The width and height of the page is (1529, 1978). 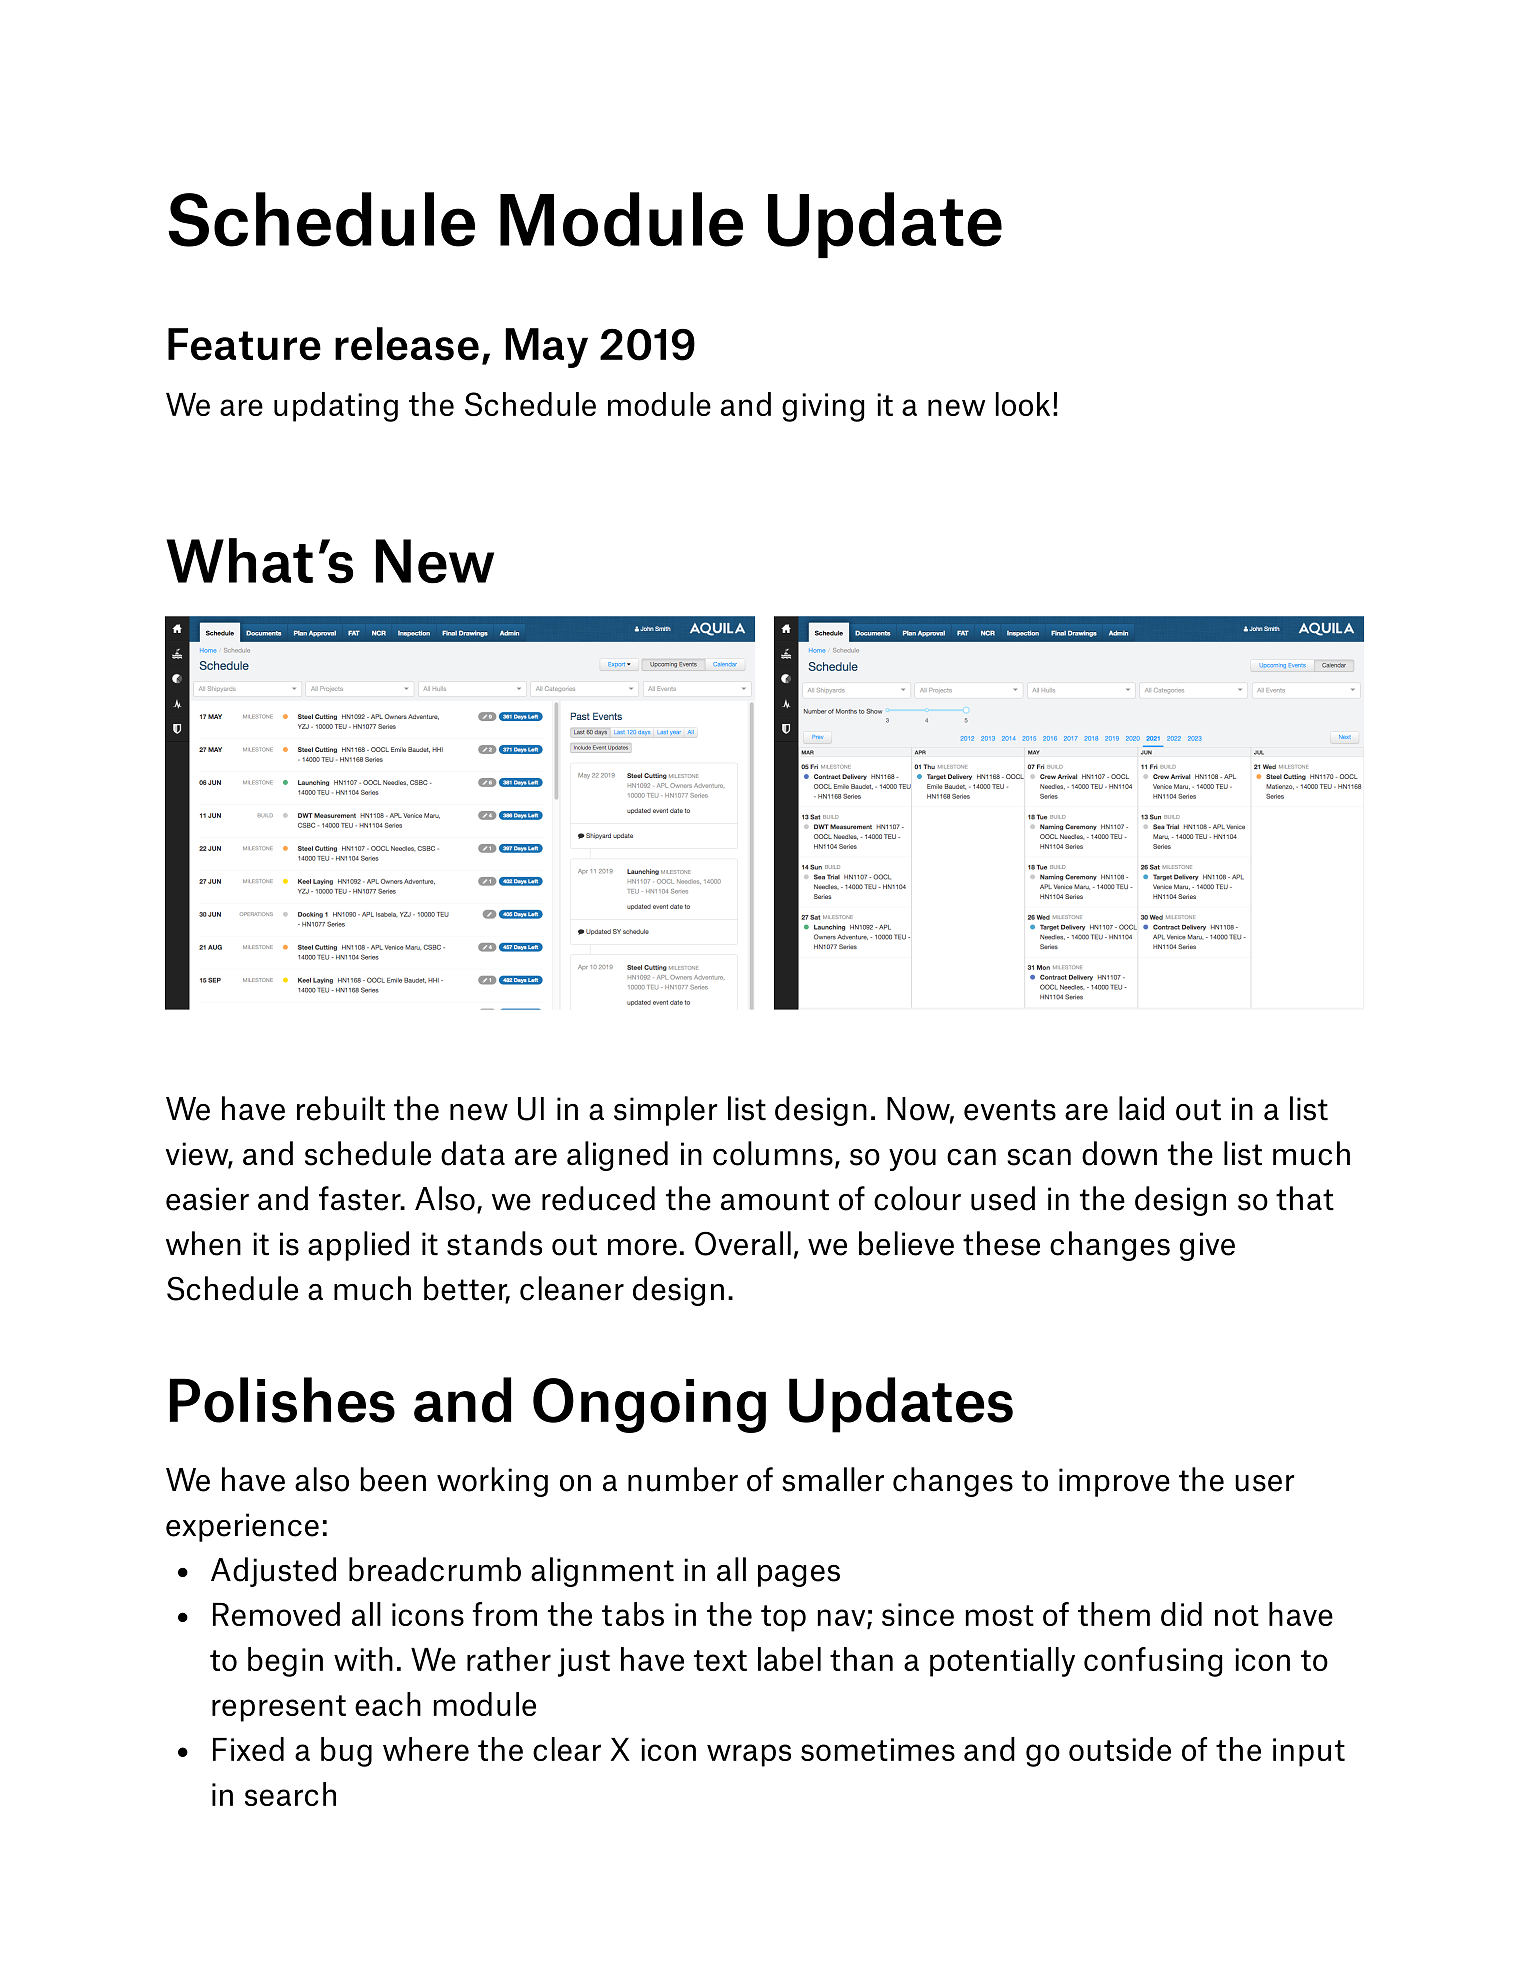 What do you see at coordinates (666, 1111) in the page?
I see `simpler` at bounding box center [666, 1111].
